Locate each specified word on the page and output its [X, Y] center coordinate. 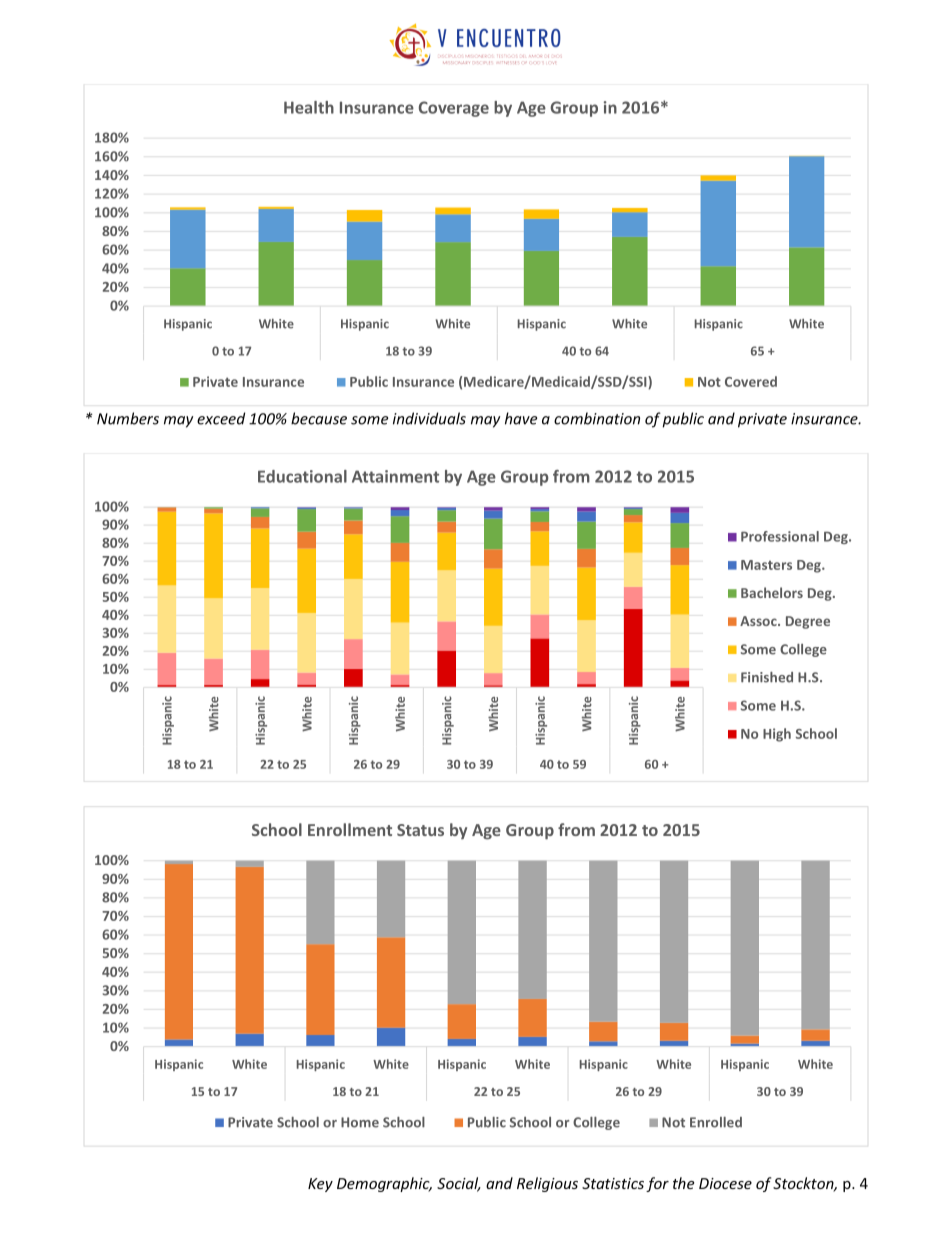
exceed [221, 418]
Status [420, 830]
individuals [429, 418]
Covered [751, 381]
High [777, 735]
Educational [302, 476]
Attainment [395, 476]
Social [459, 1184]
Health [309, 107]
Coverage [454, 109]
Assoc [759, 621]
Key [320, 1185]
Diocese [725, 1183]
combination [597, 418]
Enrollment [350, 829]
